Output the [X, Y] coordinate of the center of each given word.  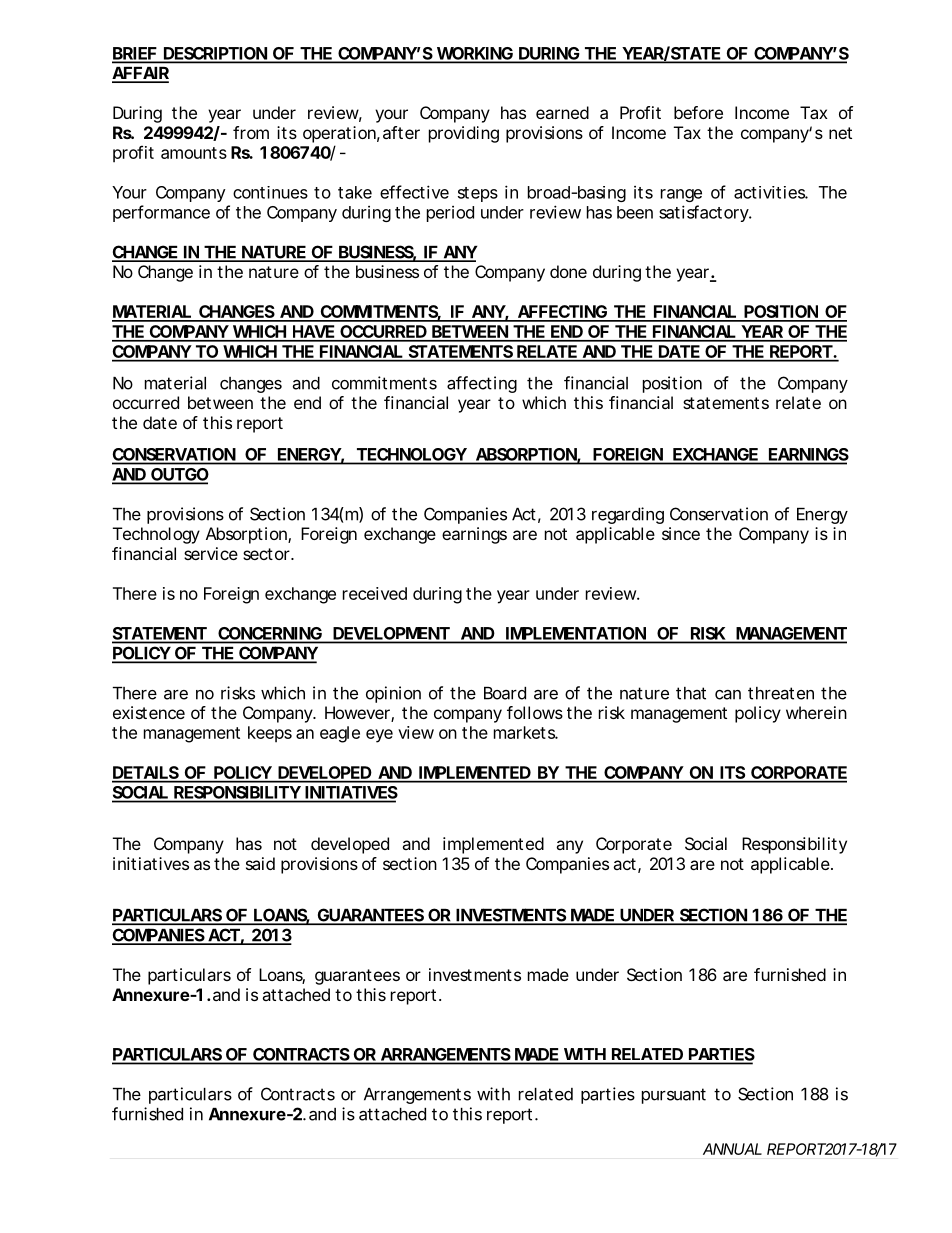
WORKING [474, 54]
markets [526, 732]
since [681, 533]
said [260, 863]
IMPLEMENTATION [575, 634]
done [568, 271]
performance [161, 213]
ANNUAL [732, 1149]
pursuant [674, 1096]
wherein [816, 712]
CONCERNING [269, 634]
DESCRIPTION [215, 54]
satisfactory [705, 213]
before [698, 112]
